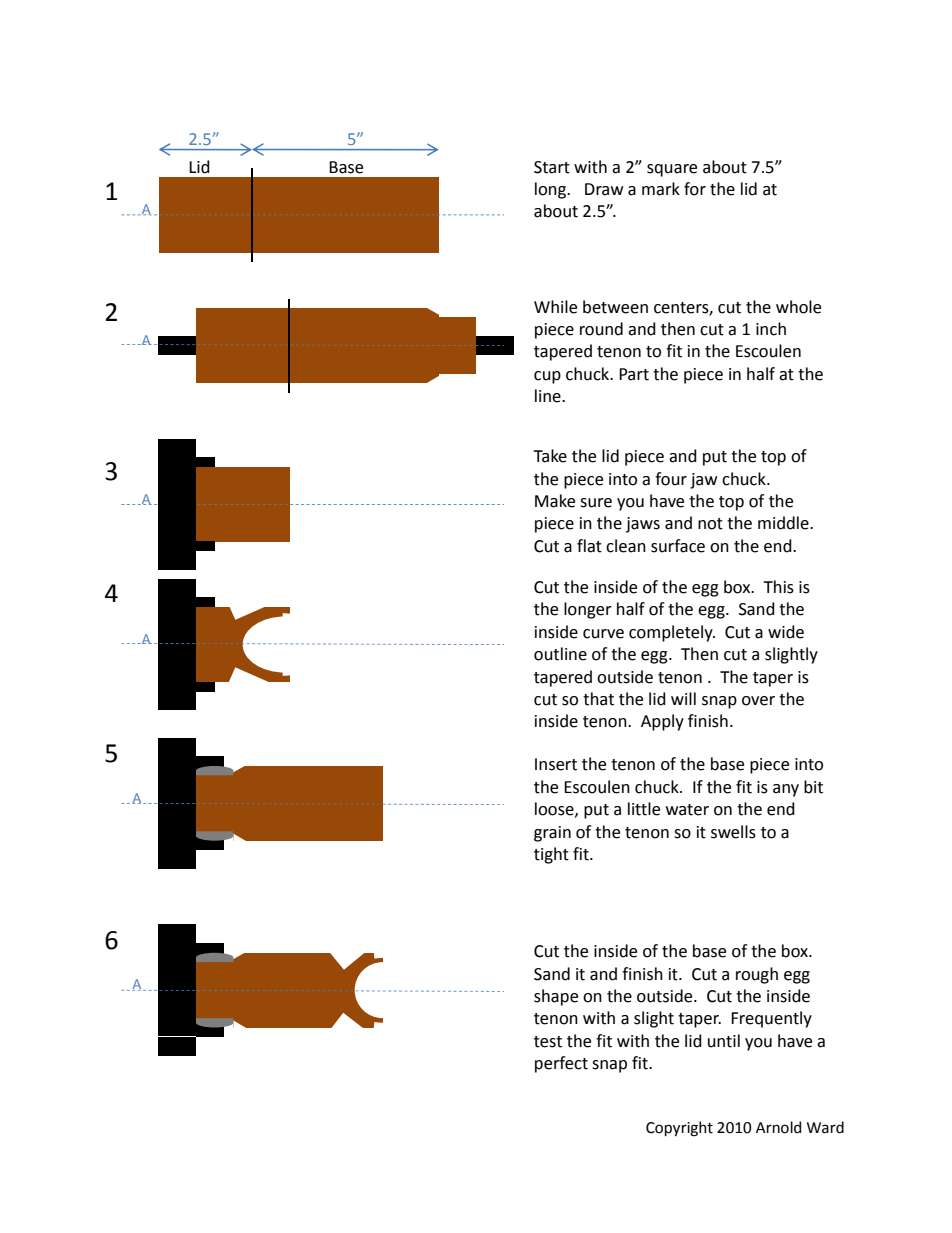 This image has height=1233, width=952. What do you see at coordinates (786, 790) in the image?
I see `any` at bounding box center [786, 790].
